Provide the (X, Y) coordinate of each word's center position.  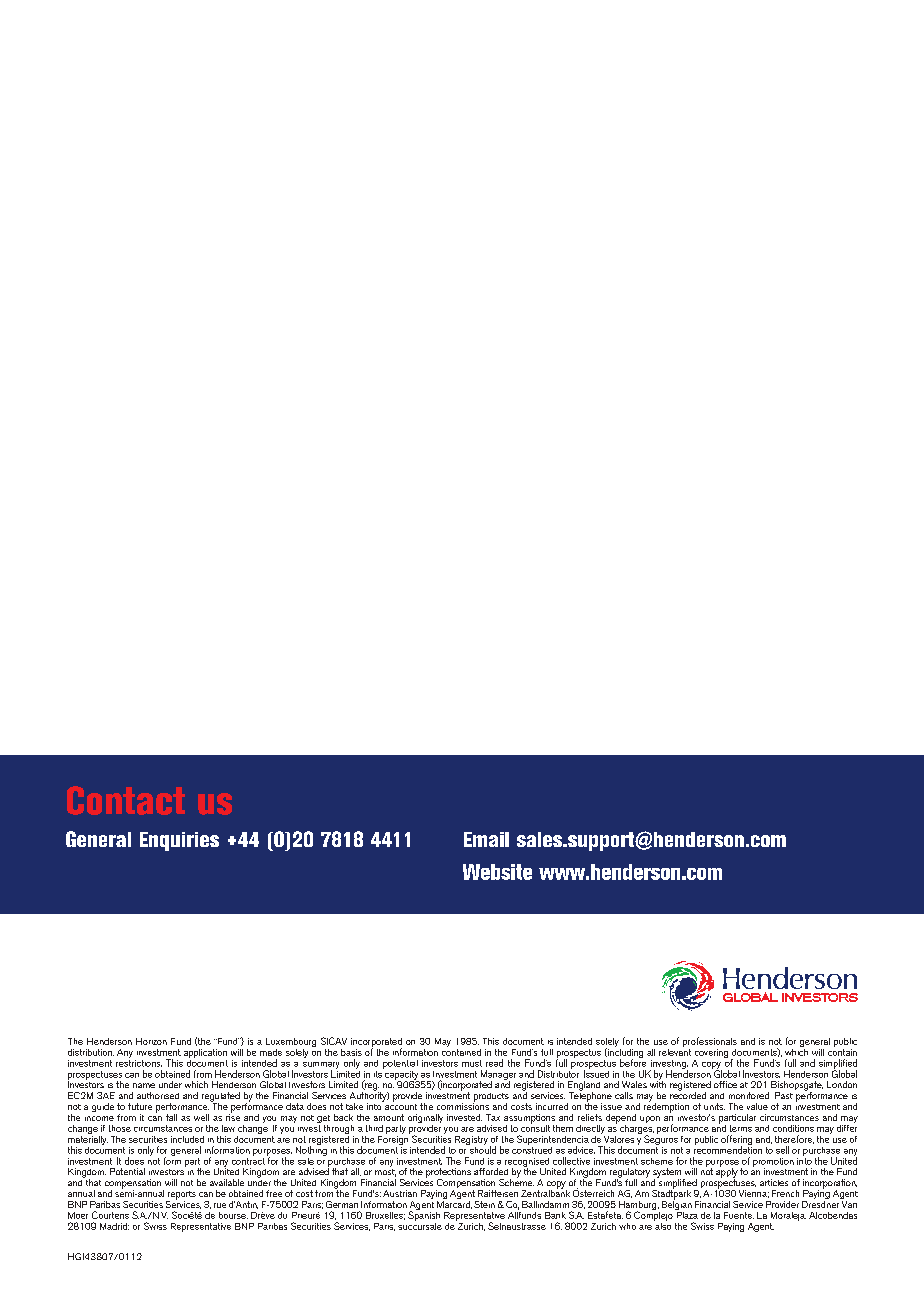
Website (497, 872)
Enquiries (179, 841)
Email (486, 839)
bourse (233, 1215)
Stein (484, 1204)
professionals (710, 1043)
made (271, 1052)
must (472, 1063)
